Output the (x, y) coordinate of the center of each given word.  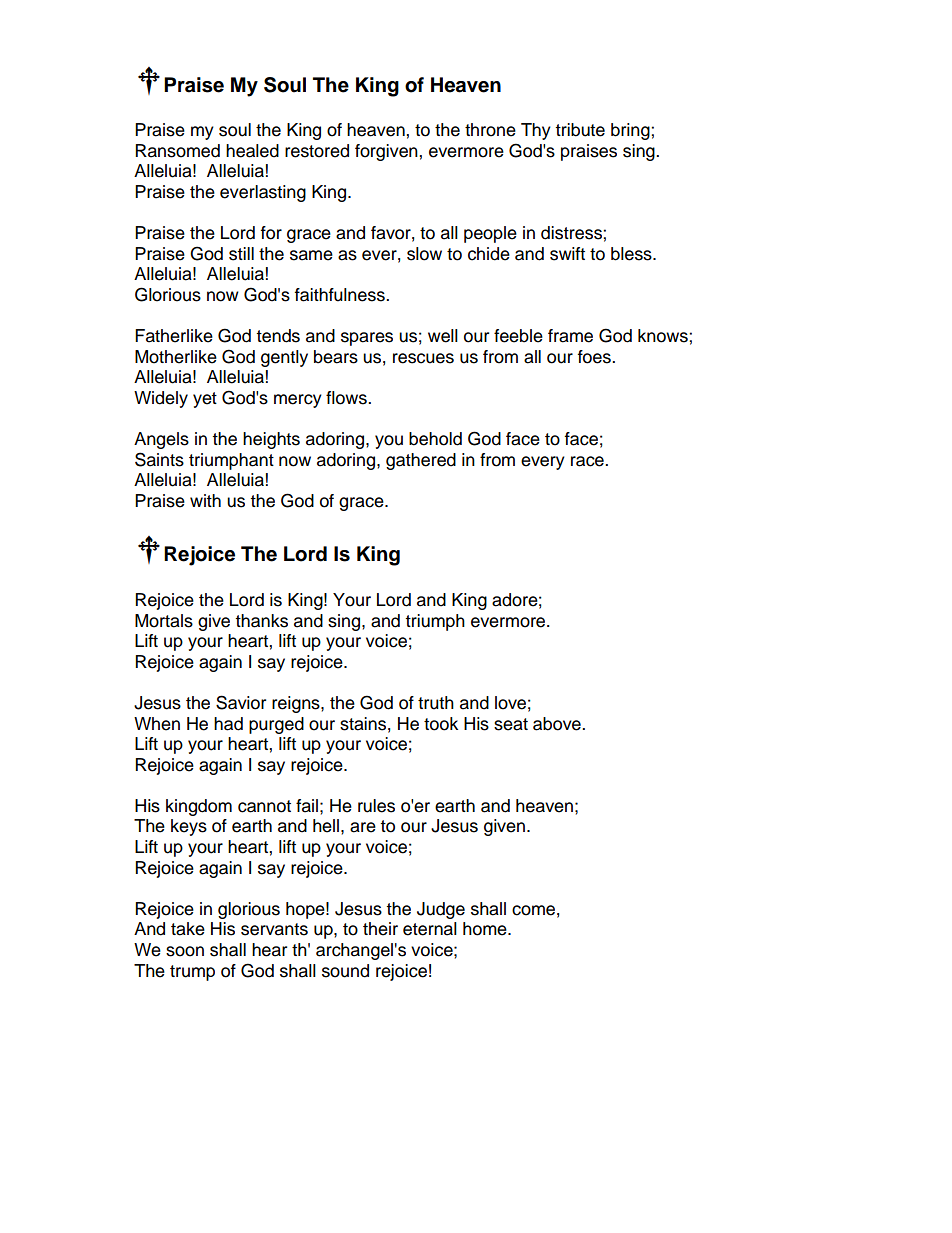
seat (511, 724)
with (205, 500)
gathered (421, 461)
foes (595, 357)
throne (490, 130)
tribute (580, 130)
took (441, 724)
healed (252, 151)
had (228, 724)
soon (185, 951)
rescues (423, 358)
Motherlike (176, 357)
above (558, 724)
